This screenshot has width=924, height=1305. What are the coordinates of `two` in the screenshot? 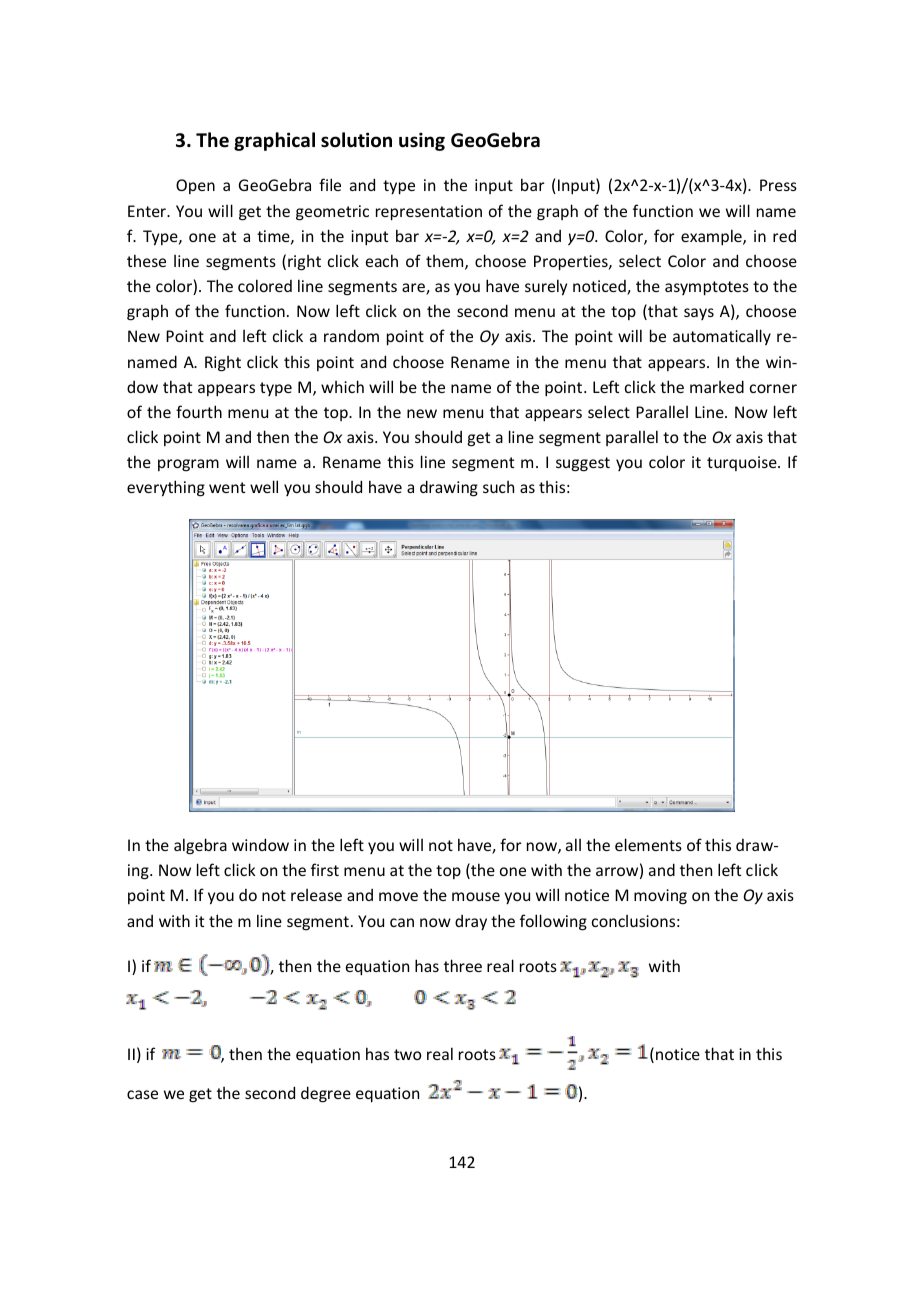 It's located at (408, 1054).
